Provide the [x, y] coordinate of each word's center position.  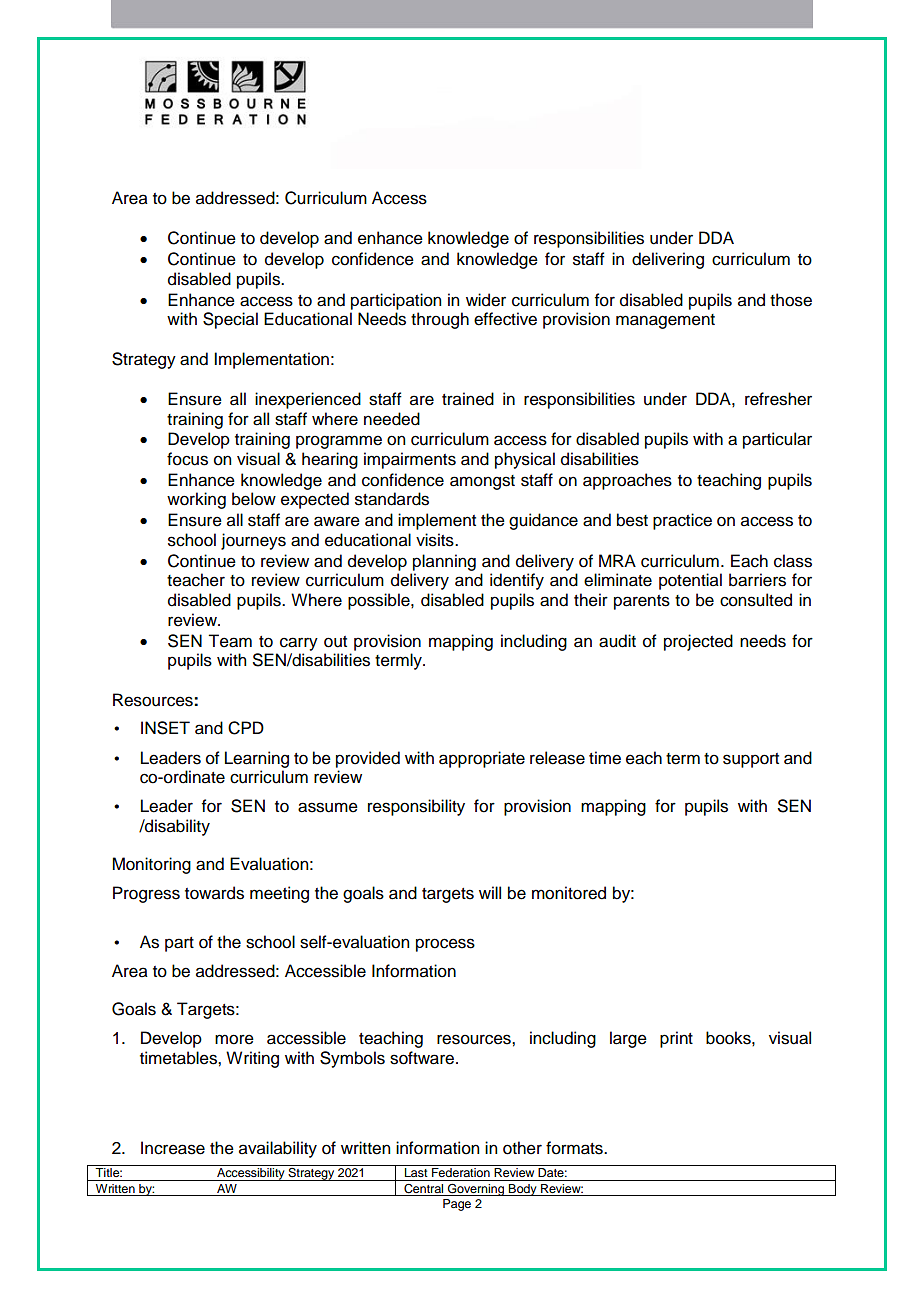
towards [214, 893]
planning [444, 562]
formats [575, 1148]
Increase [173, 1148]
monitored [569, 893]
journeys [253, 541]
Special [230, 320]
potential [690, 581]
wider [486, 300]
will [490, 892]
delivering [668, 260]
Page [457, 1205]
